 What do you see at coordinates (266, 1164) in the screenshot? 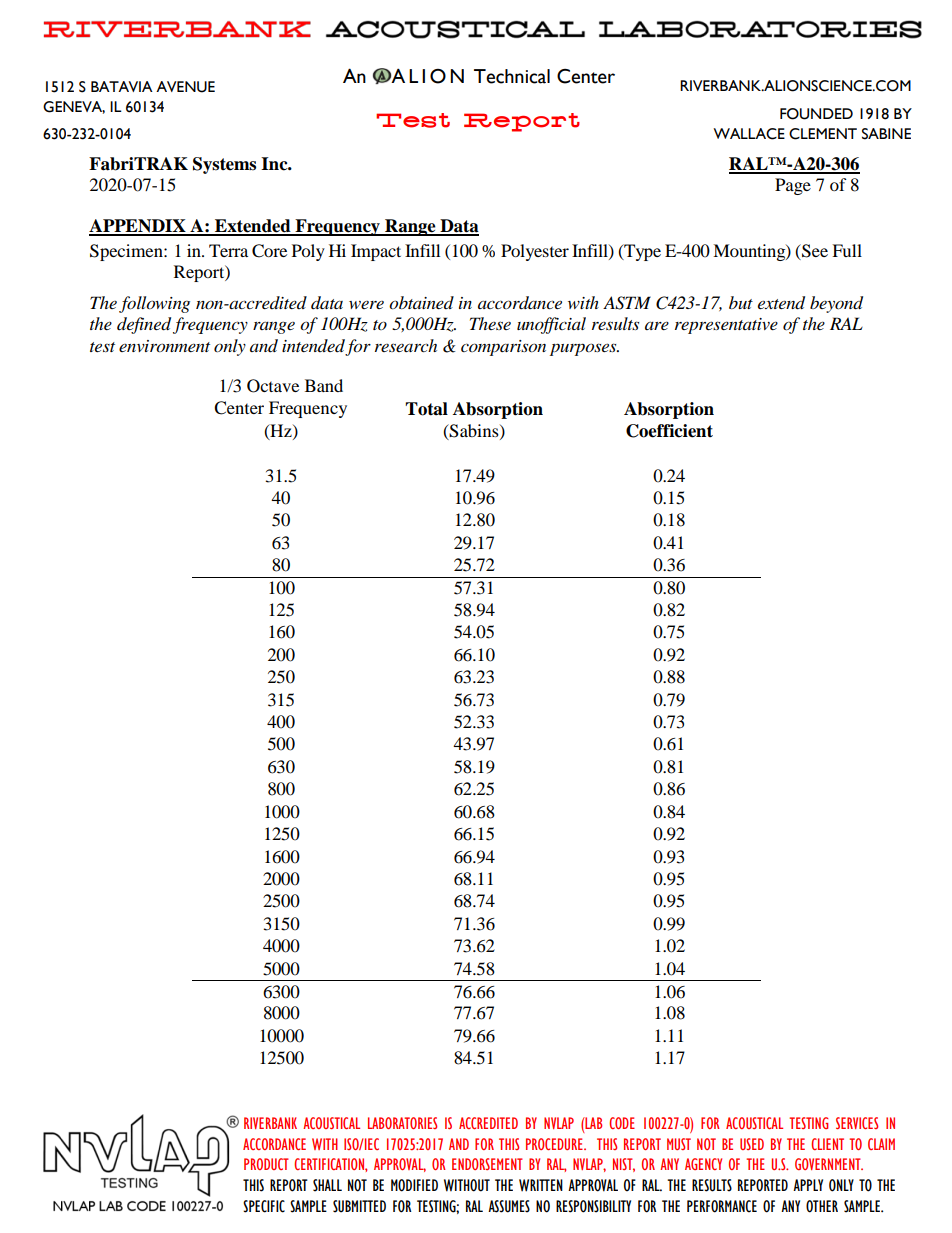
I see `PRODUCT` at bounding box center [266, 1164].
